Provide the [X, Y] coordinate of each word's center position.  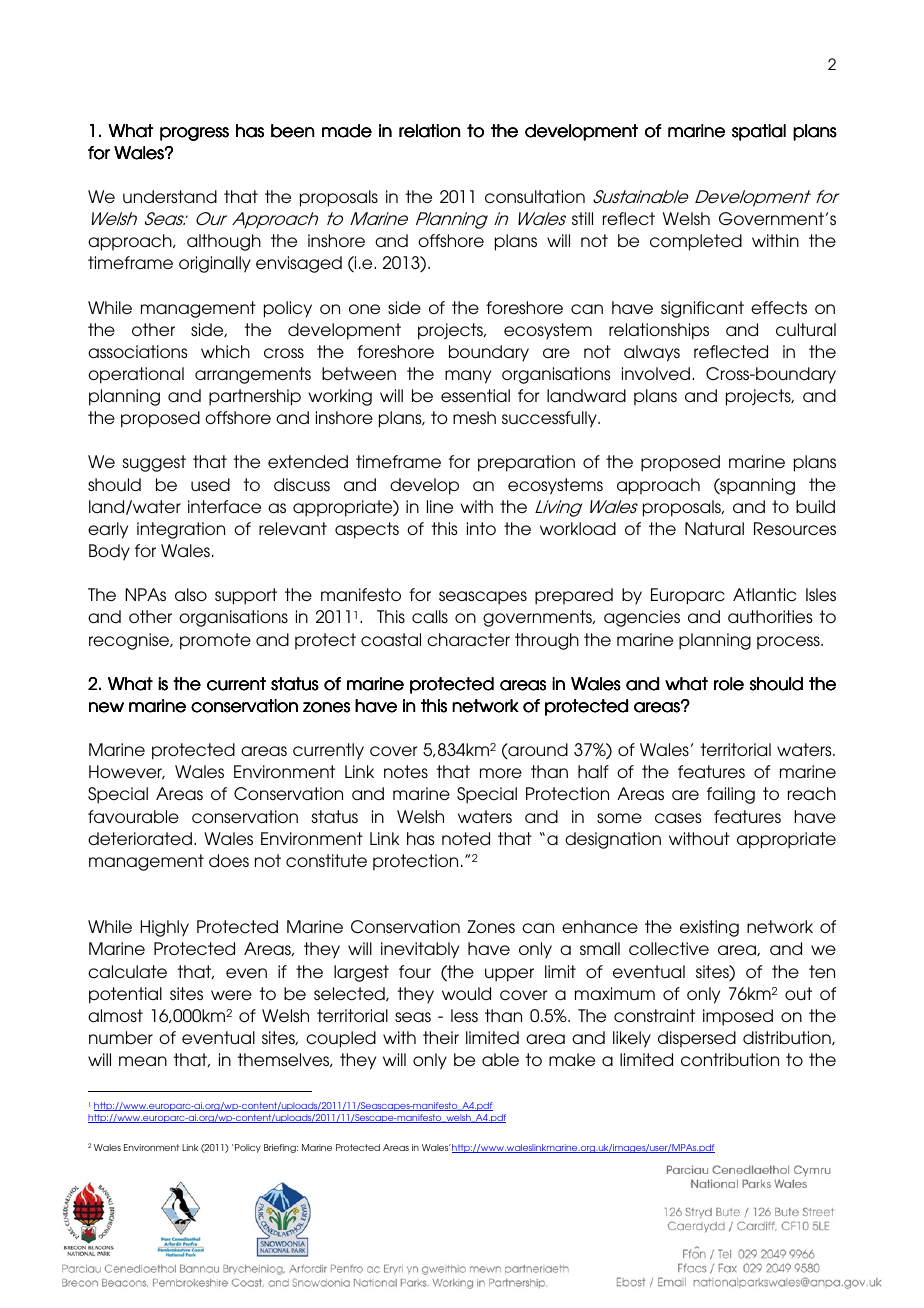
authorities [770, 617]
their [441, 1037]
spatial [759, 132]
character [468, 640]
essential [475, 395]
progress [194, 134]
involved [656, 374]
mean [143, 1061]
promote [215, 641]
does [229, 860]
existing [709, 928]
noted [466, 838]
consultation [535, 197]
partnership [255, 397]
